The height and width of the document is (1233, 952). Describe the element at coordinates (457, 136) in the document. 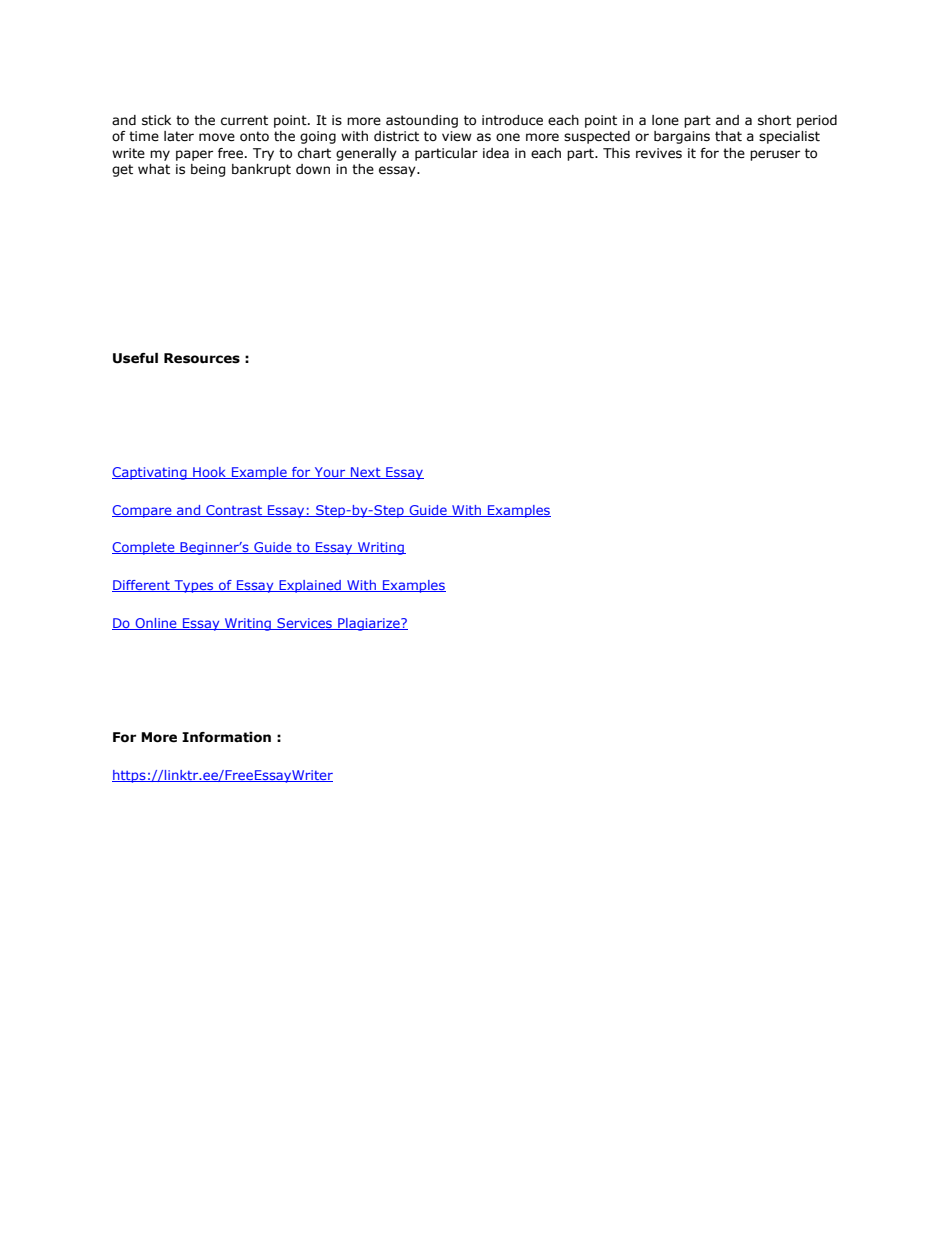

I see `view` at that location.
